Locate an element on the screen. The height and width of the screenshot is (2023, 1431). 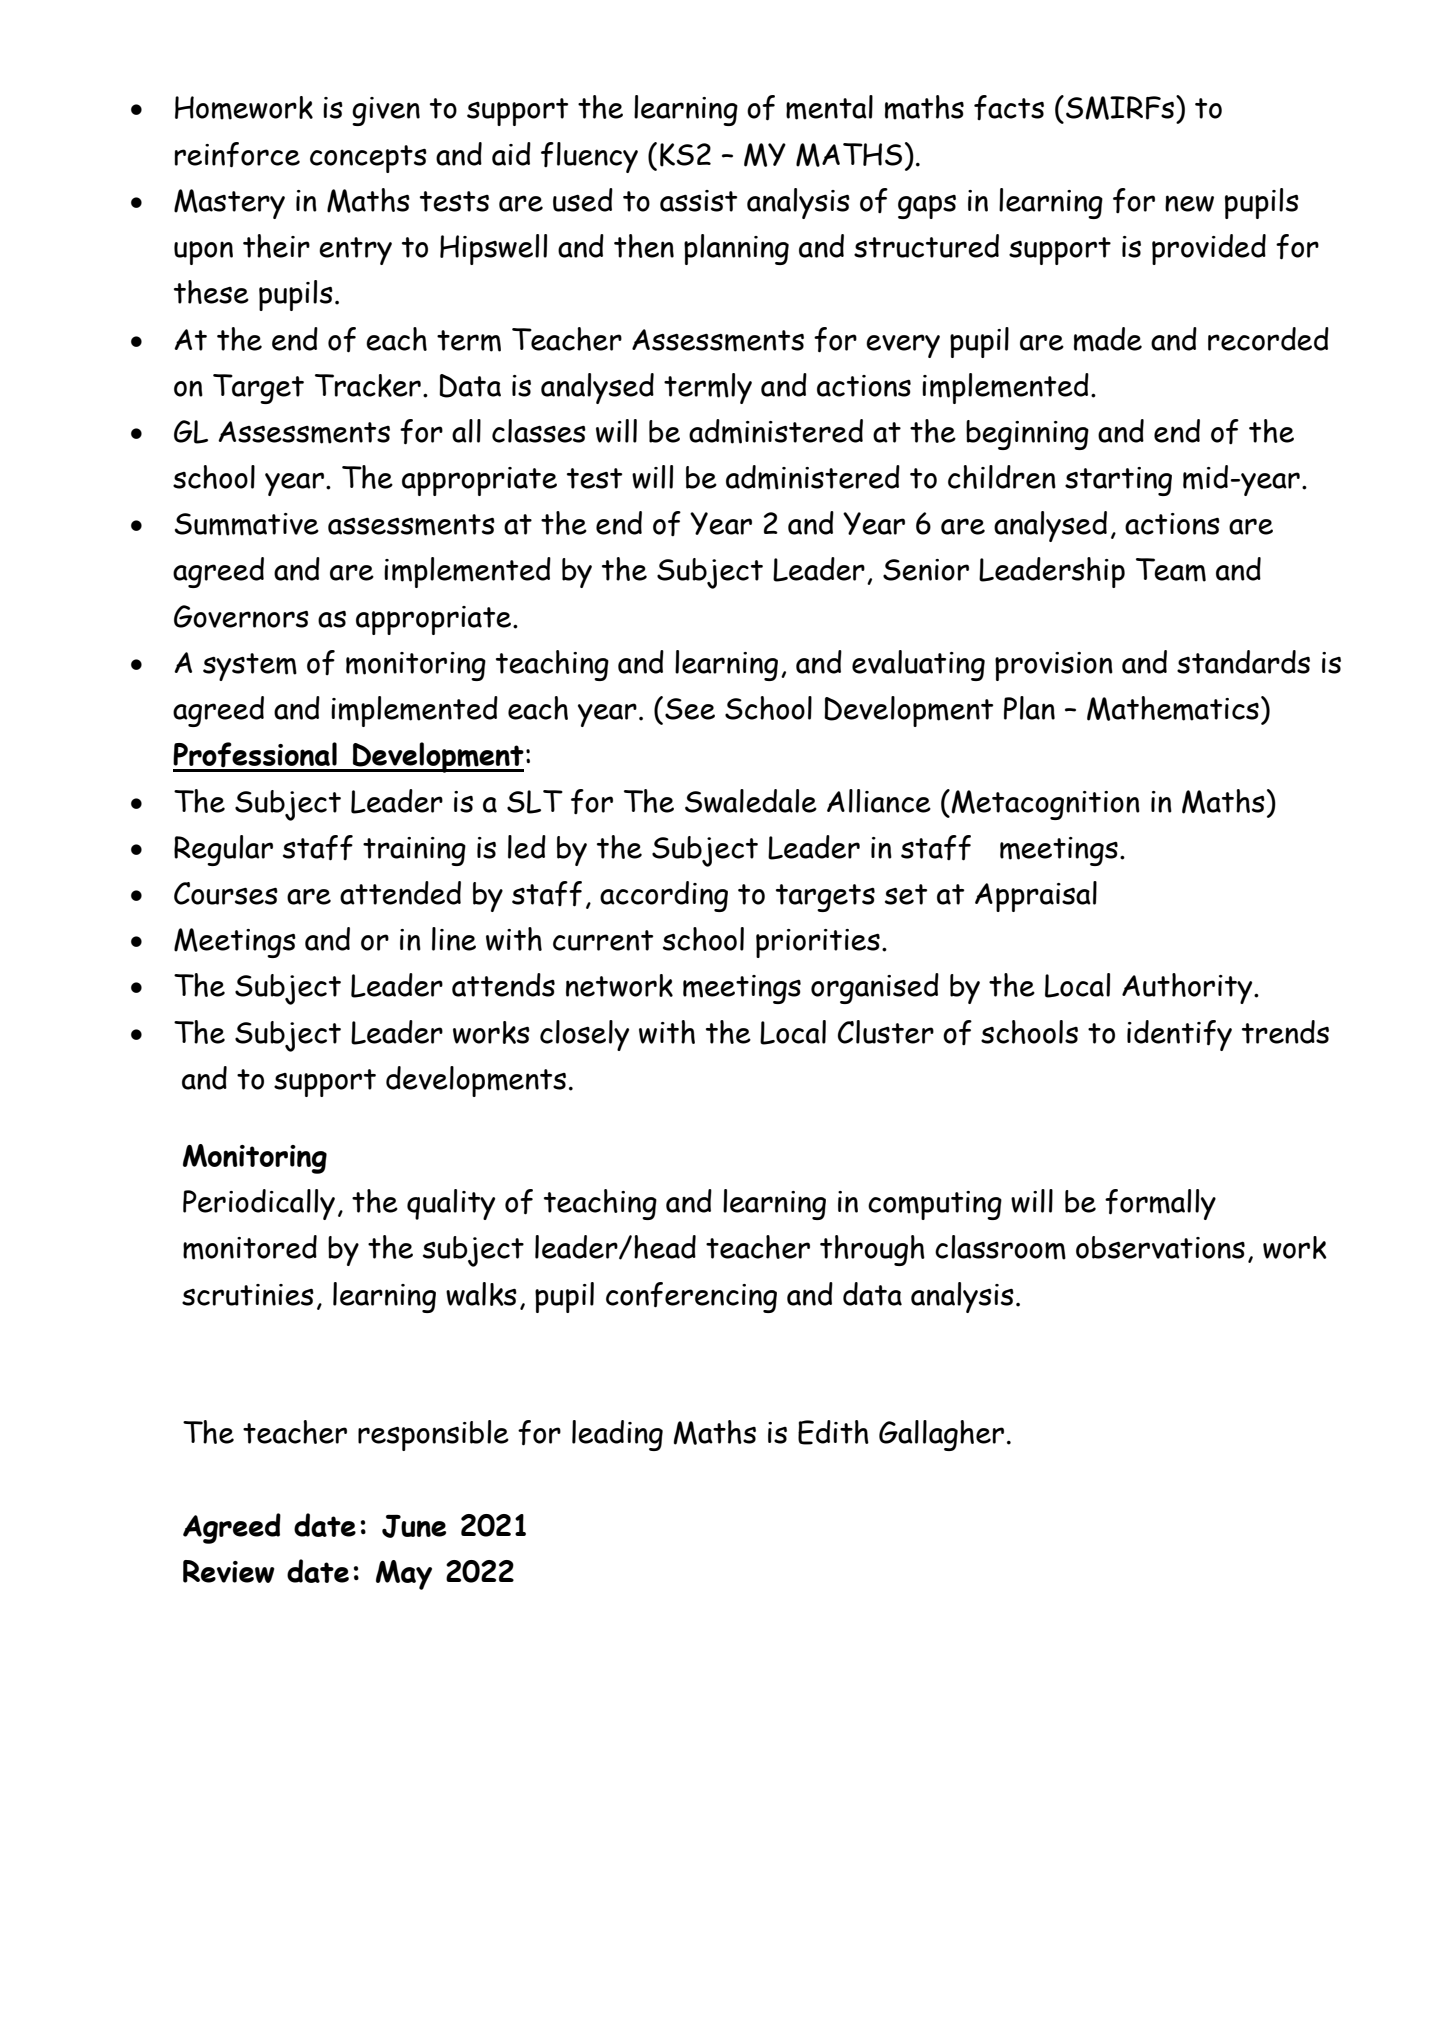
concepts is located at coordinates (368, 159).
